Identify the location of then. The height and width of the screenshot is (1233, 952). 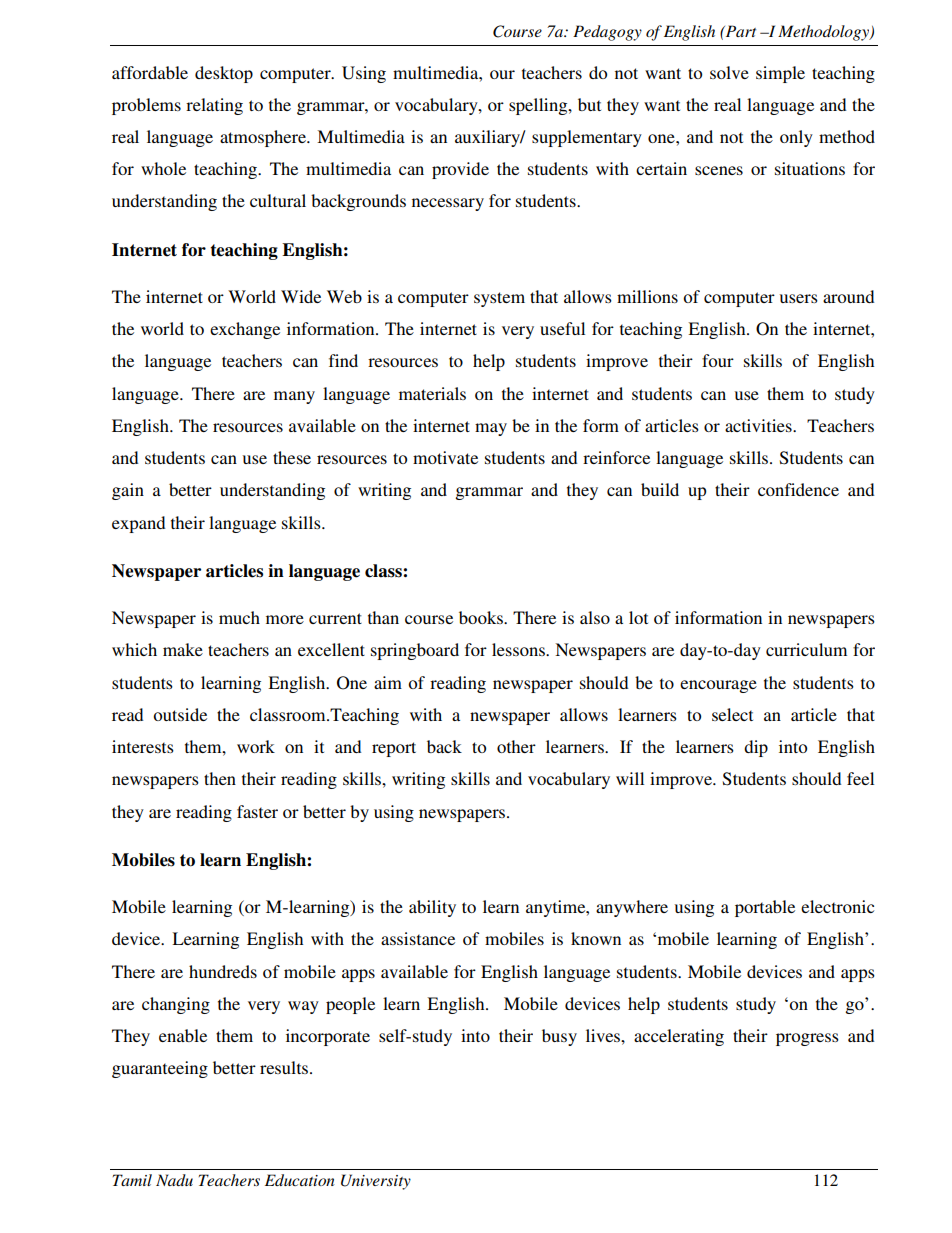
(220, 778).
